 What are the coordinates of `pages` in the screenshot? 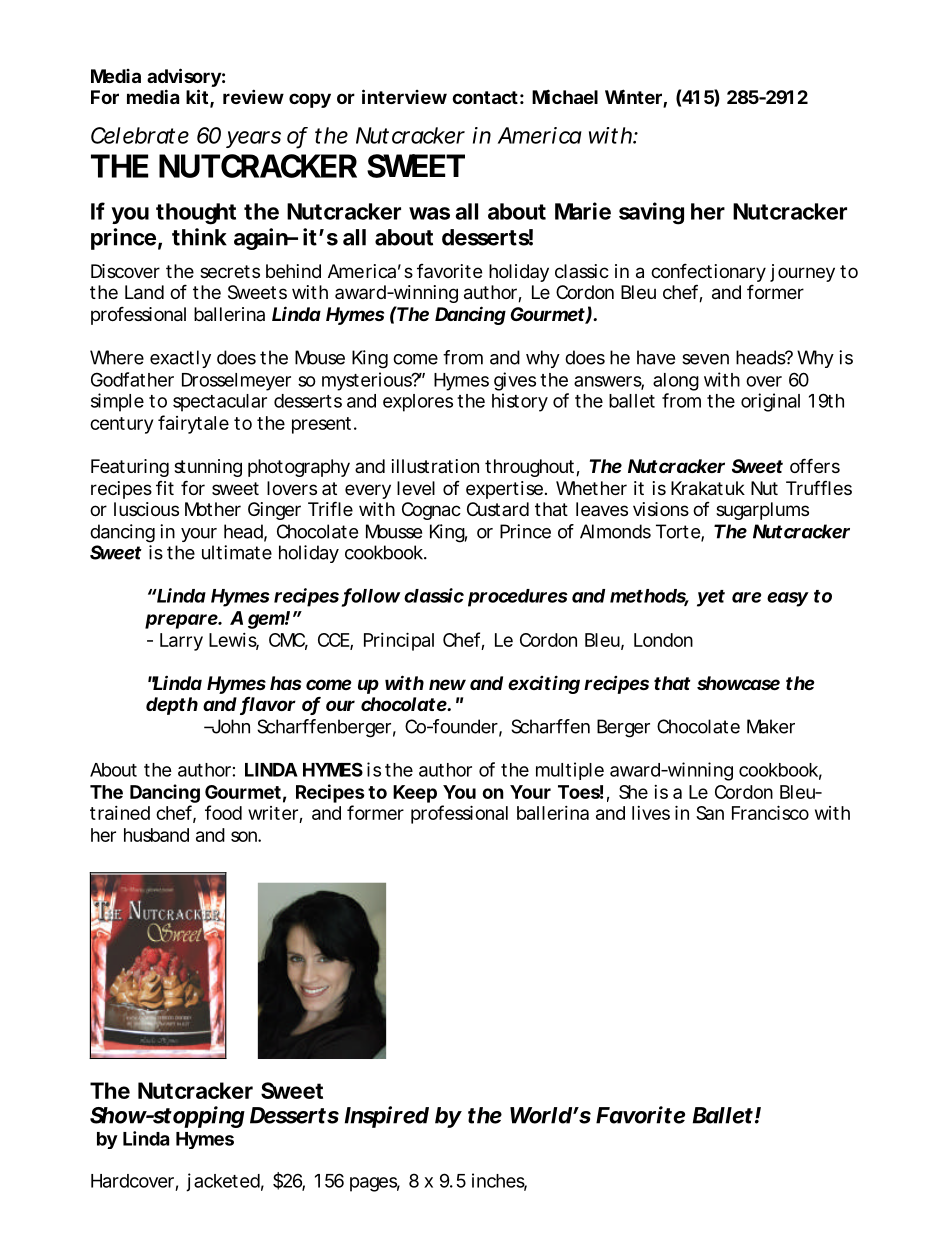 It's located at (375, 1184).
